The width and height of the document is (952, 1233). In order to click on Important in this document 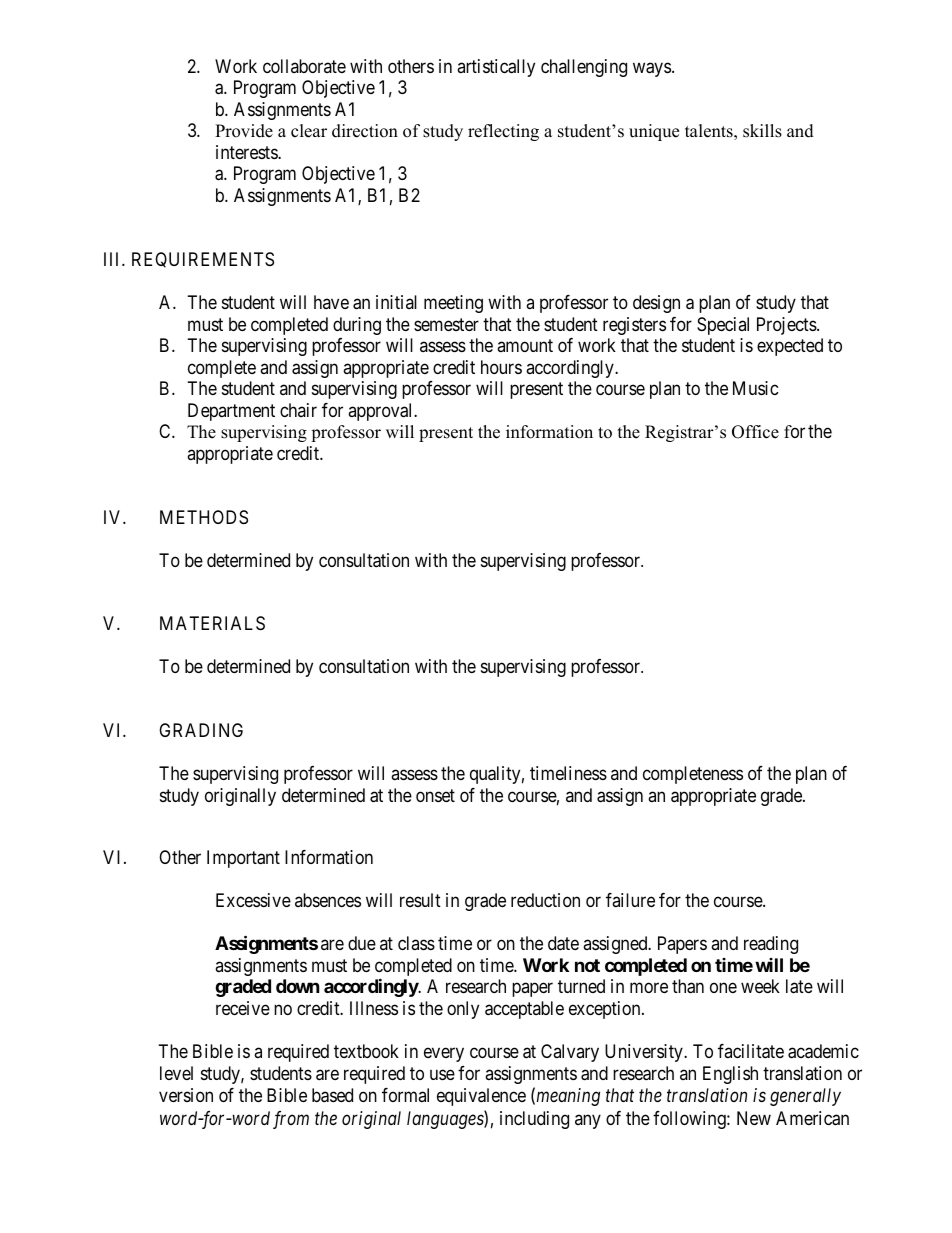, I will do `click(243, 859)`.
